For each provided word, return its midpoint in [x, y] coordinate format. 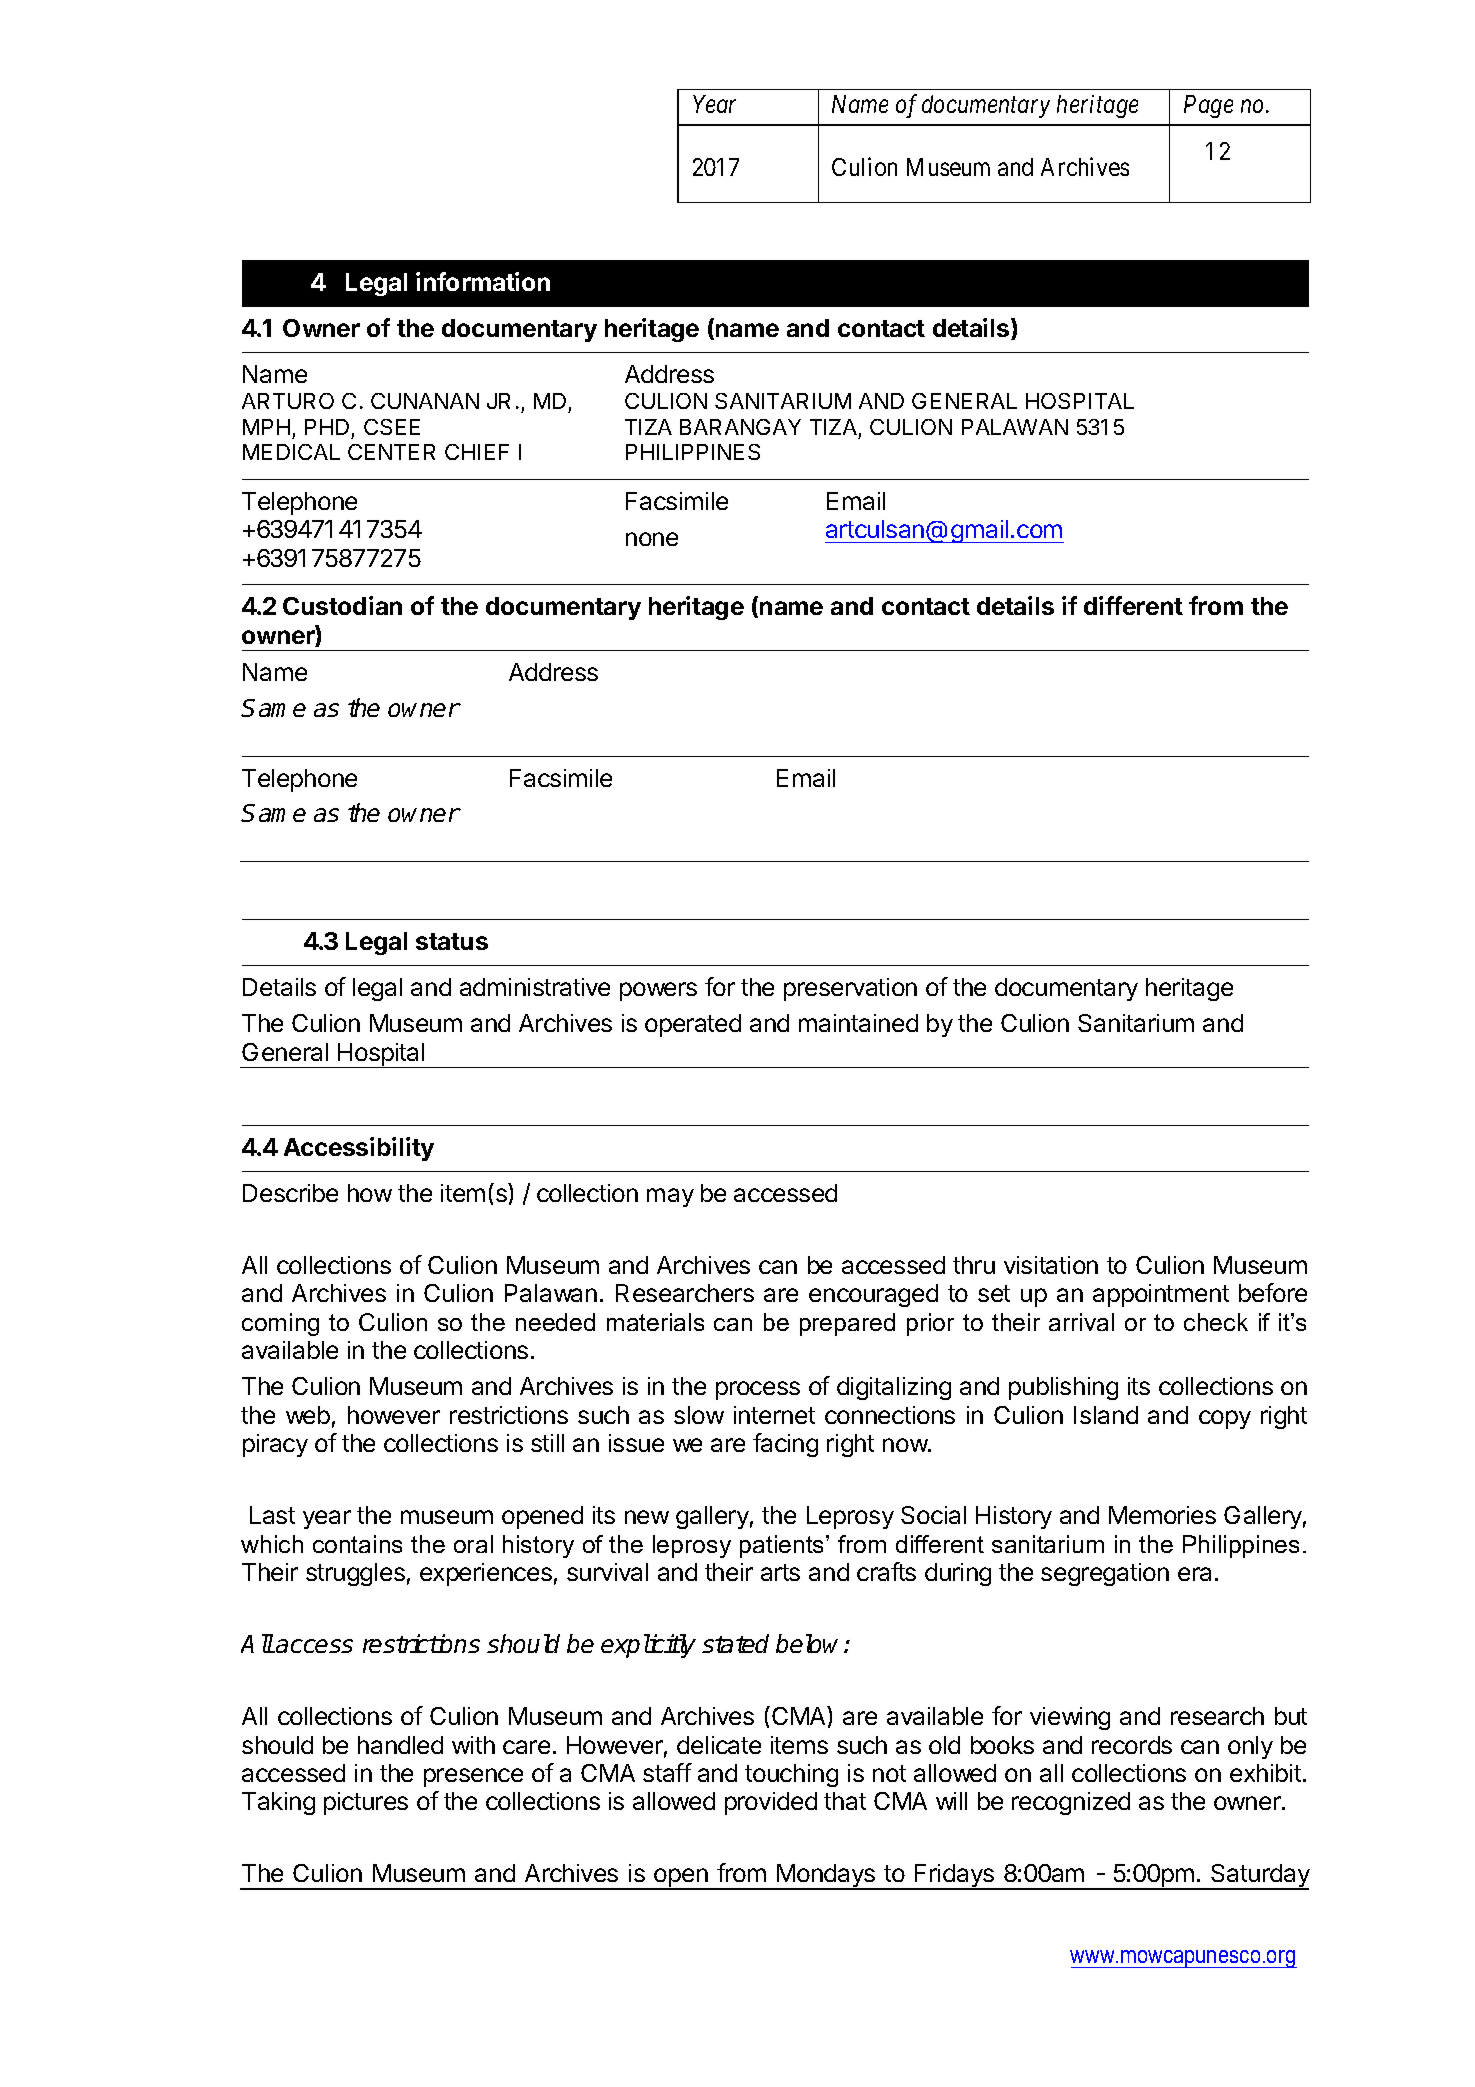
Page [1208, 106]
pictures [366, 1803]
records [1132, 1745]
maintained [858, 1023]
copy [1225, 1419]
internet [774, 1415]
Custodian [342, 605]
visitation [1051, 1265]
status [452, 941]
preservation [850, 989]
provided [771, 1803]
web [308, 1415]
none [652, 539]
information [483, 281]
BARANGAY [740, 427]
